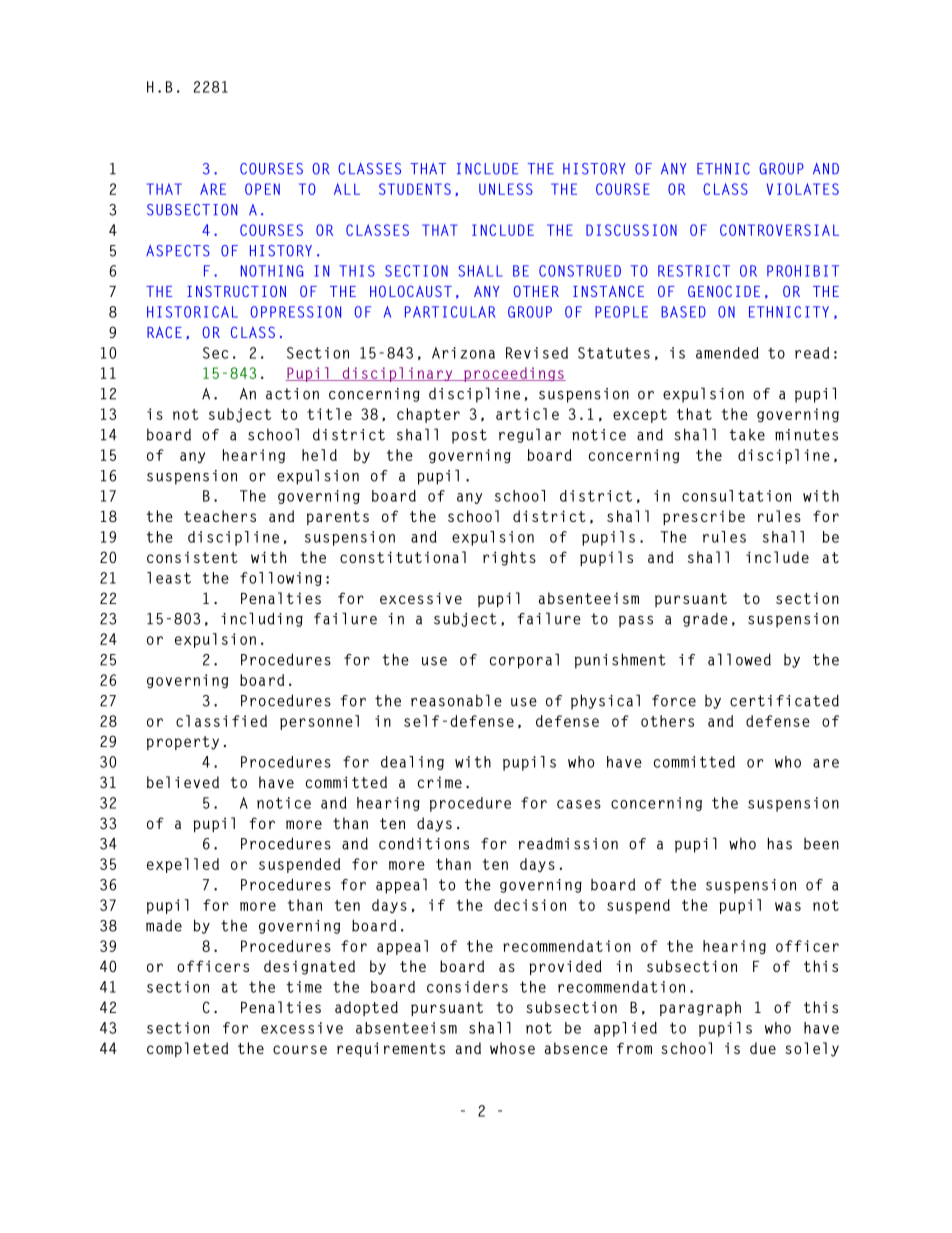  I want to click on corporal, so click(524, 661).
